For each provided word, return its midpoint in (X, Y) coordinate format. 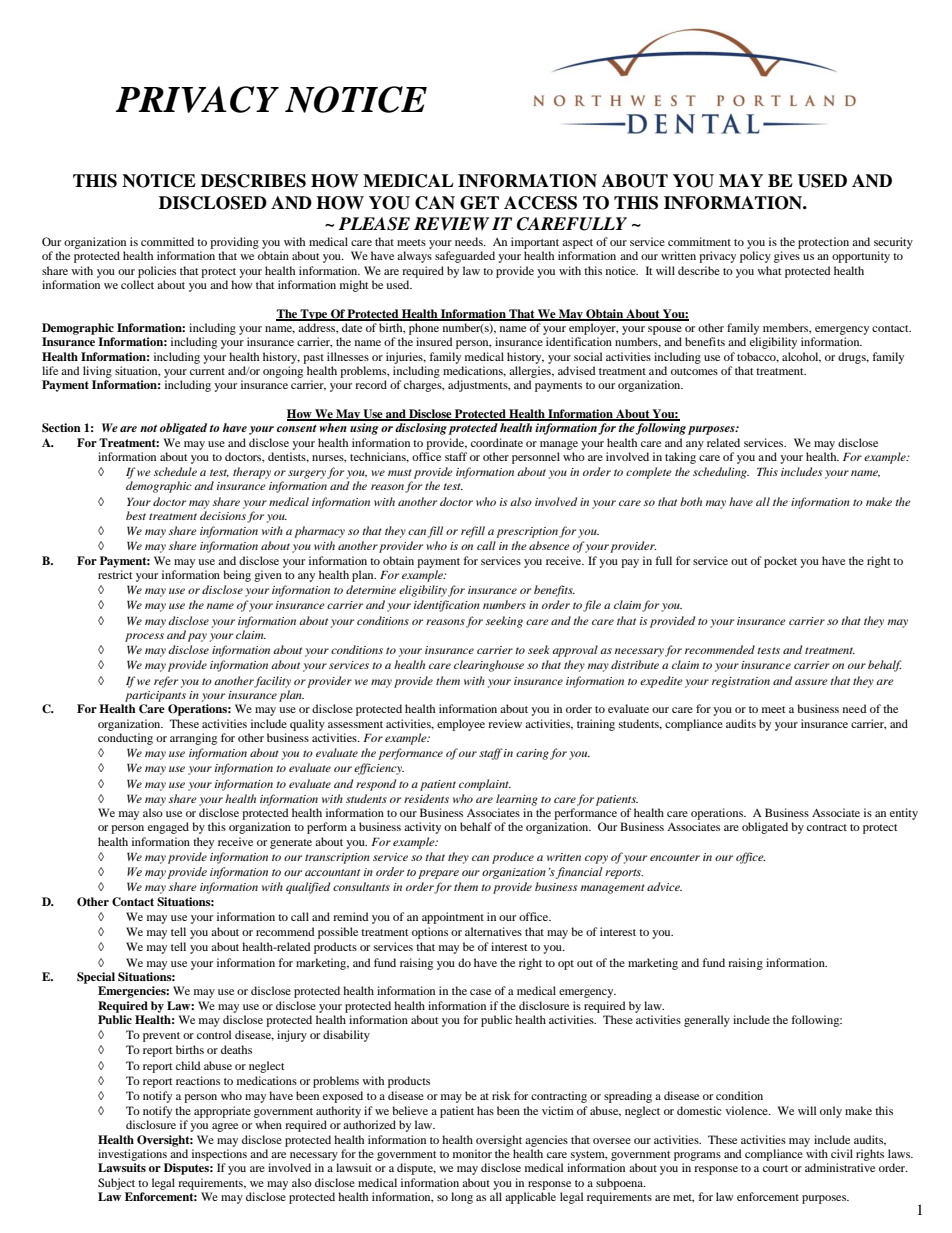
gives (787, 257)
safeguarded (465, 257)
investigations (132, 1155)
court (775, 1168)
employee (461, 725)
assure (811, 682)
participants (155, 696)
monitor (472, 1153)
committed (167, 241)
